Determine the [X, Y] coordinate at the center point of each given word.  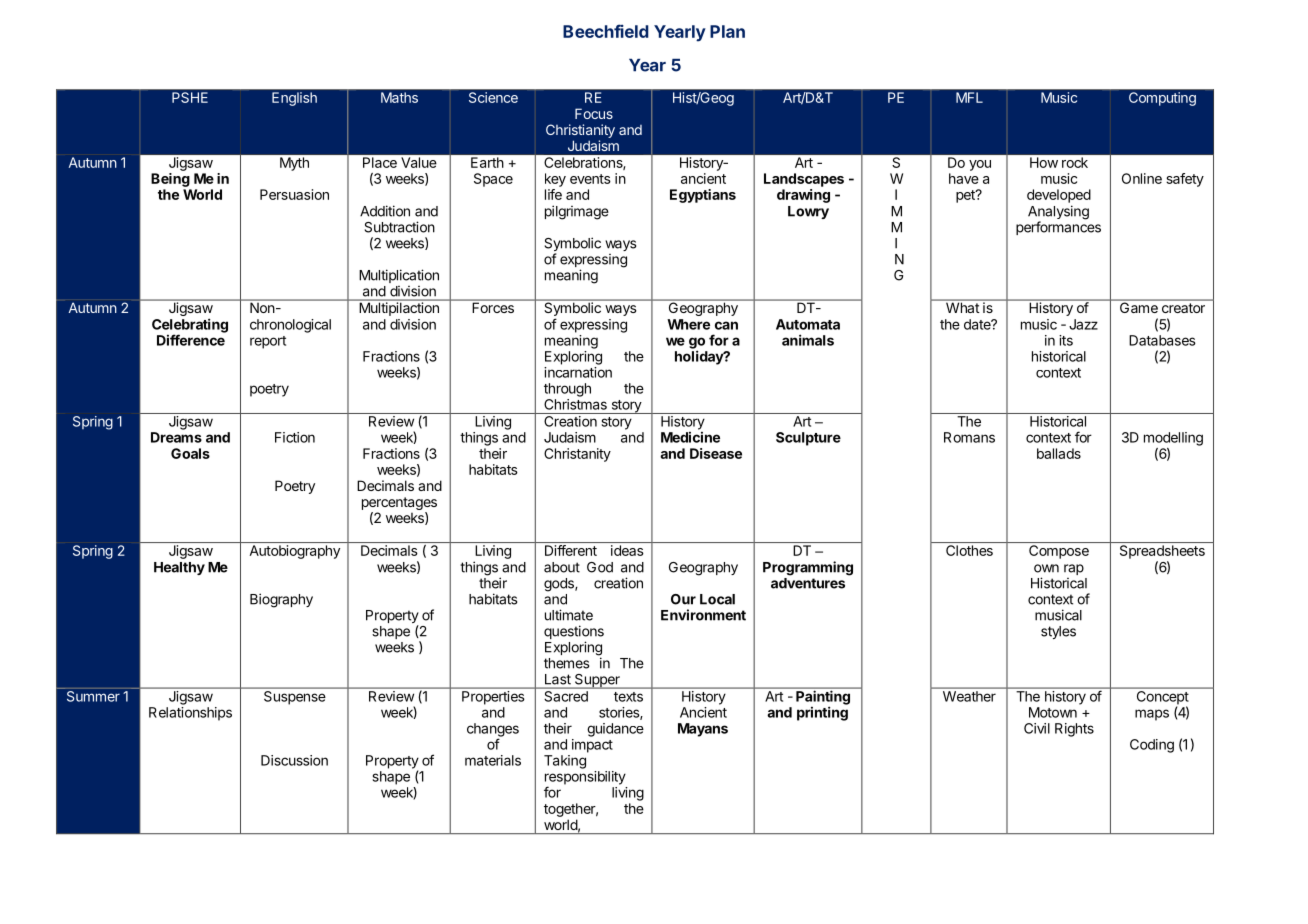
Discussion [294, 760]
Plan [727, 31]
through [567, 390]
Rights [1074, 730]
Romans [969, 437]
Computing [1162, 99]
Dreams [176, 437]
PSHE [190, 97]
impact [592, 746]
